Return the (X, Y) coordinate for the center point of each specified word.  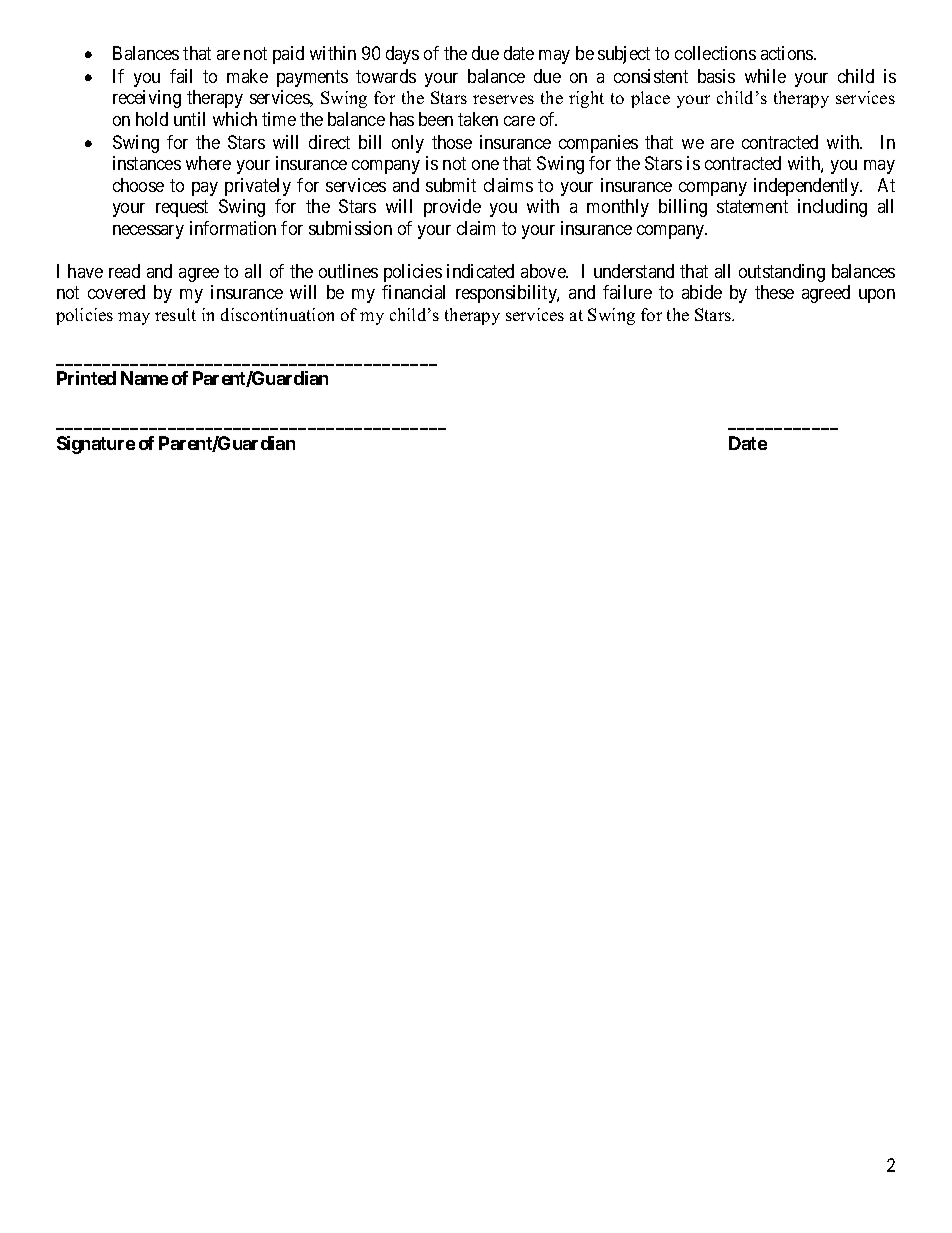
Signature (96, 445)
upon (877, 296)
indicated (480, 271)
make (247, 76)
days (402, 55)
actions (788, 53)
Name (144, 378)
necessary (148, 232)
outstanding (782, 273)
